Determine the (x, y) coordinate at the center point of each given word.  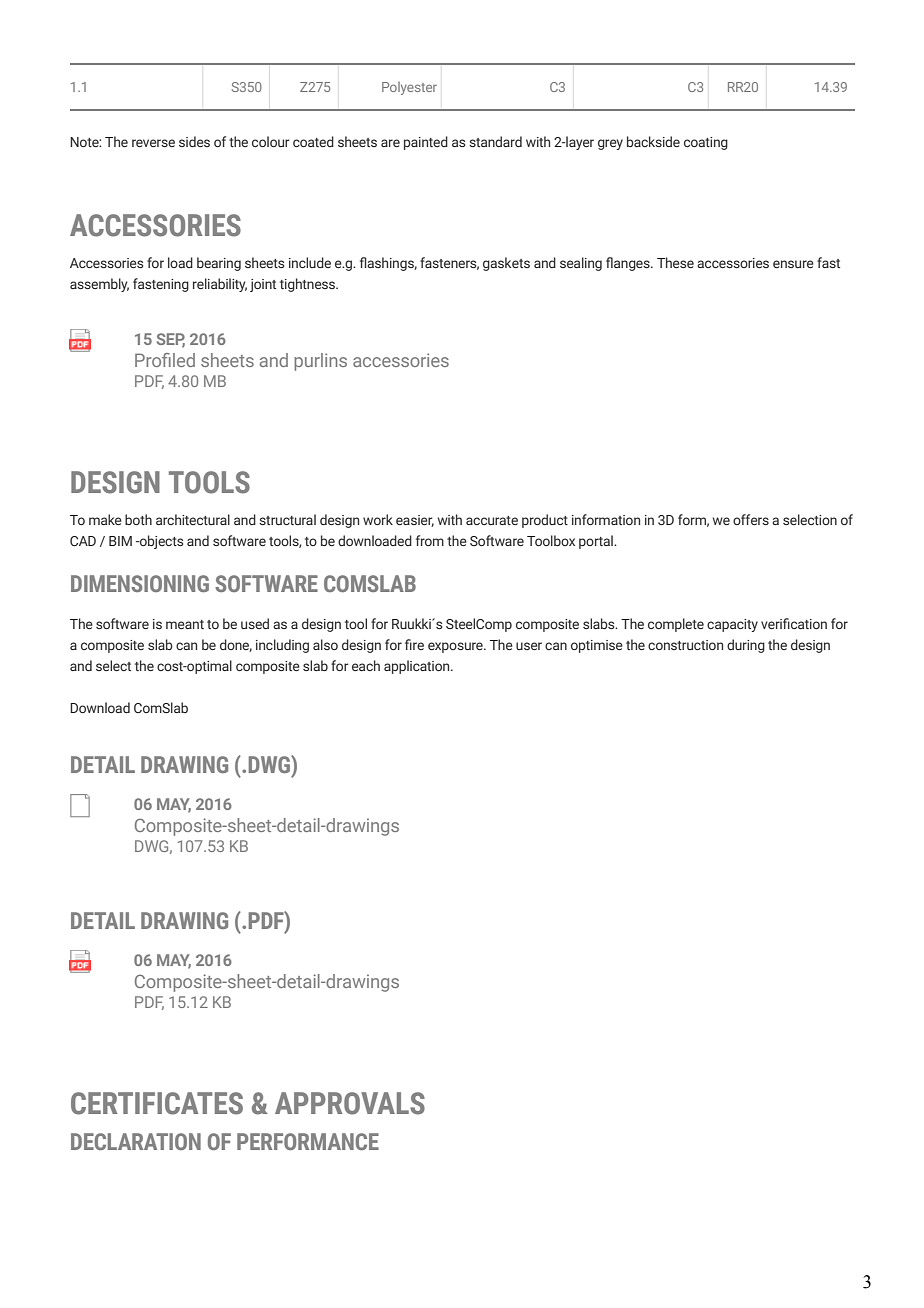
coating (706, 143)
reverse (153, 143)
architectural (193, 519)
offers (751, 519)
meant (185, 624)
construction (685, 645)
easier (415, 521)
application (418, 667)
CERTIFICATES (157, 1103)
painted (426, 143)
